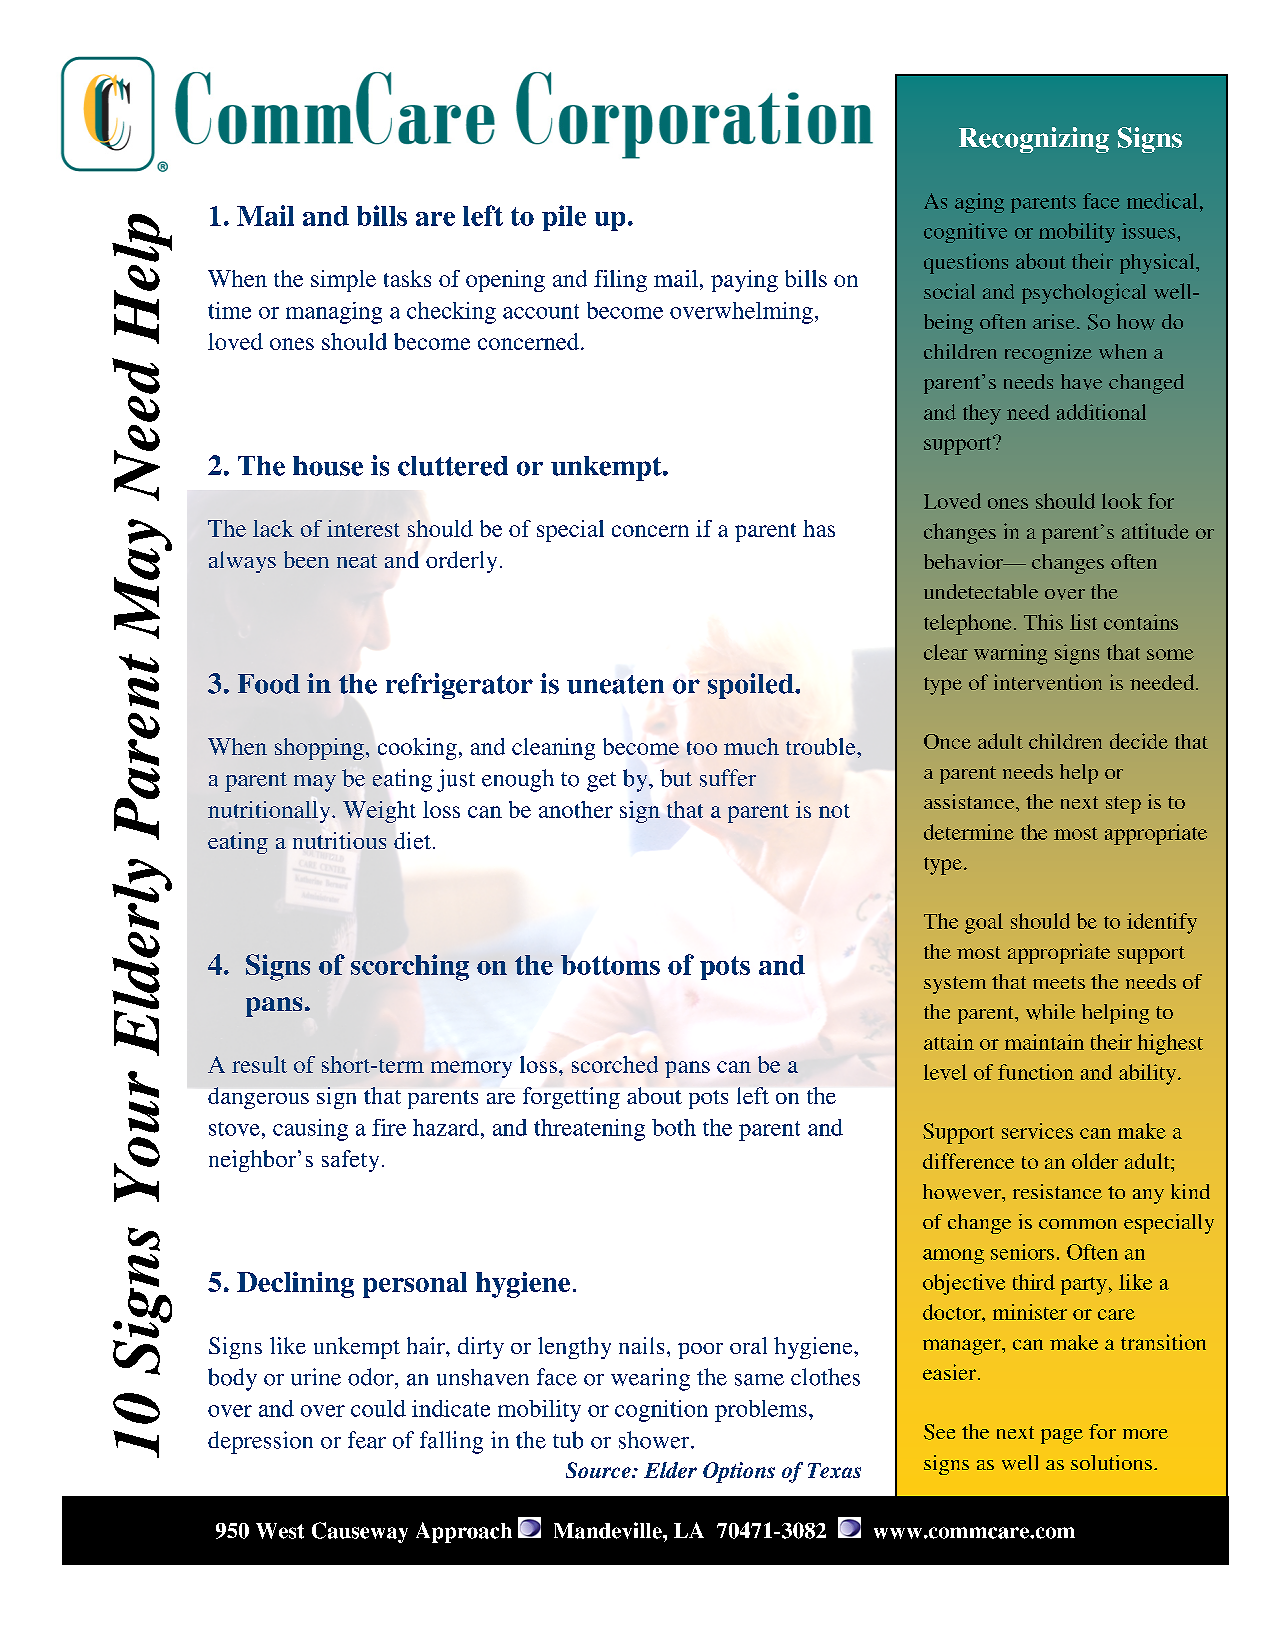  I want to click on list, so click(1083, 622).
